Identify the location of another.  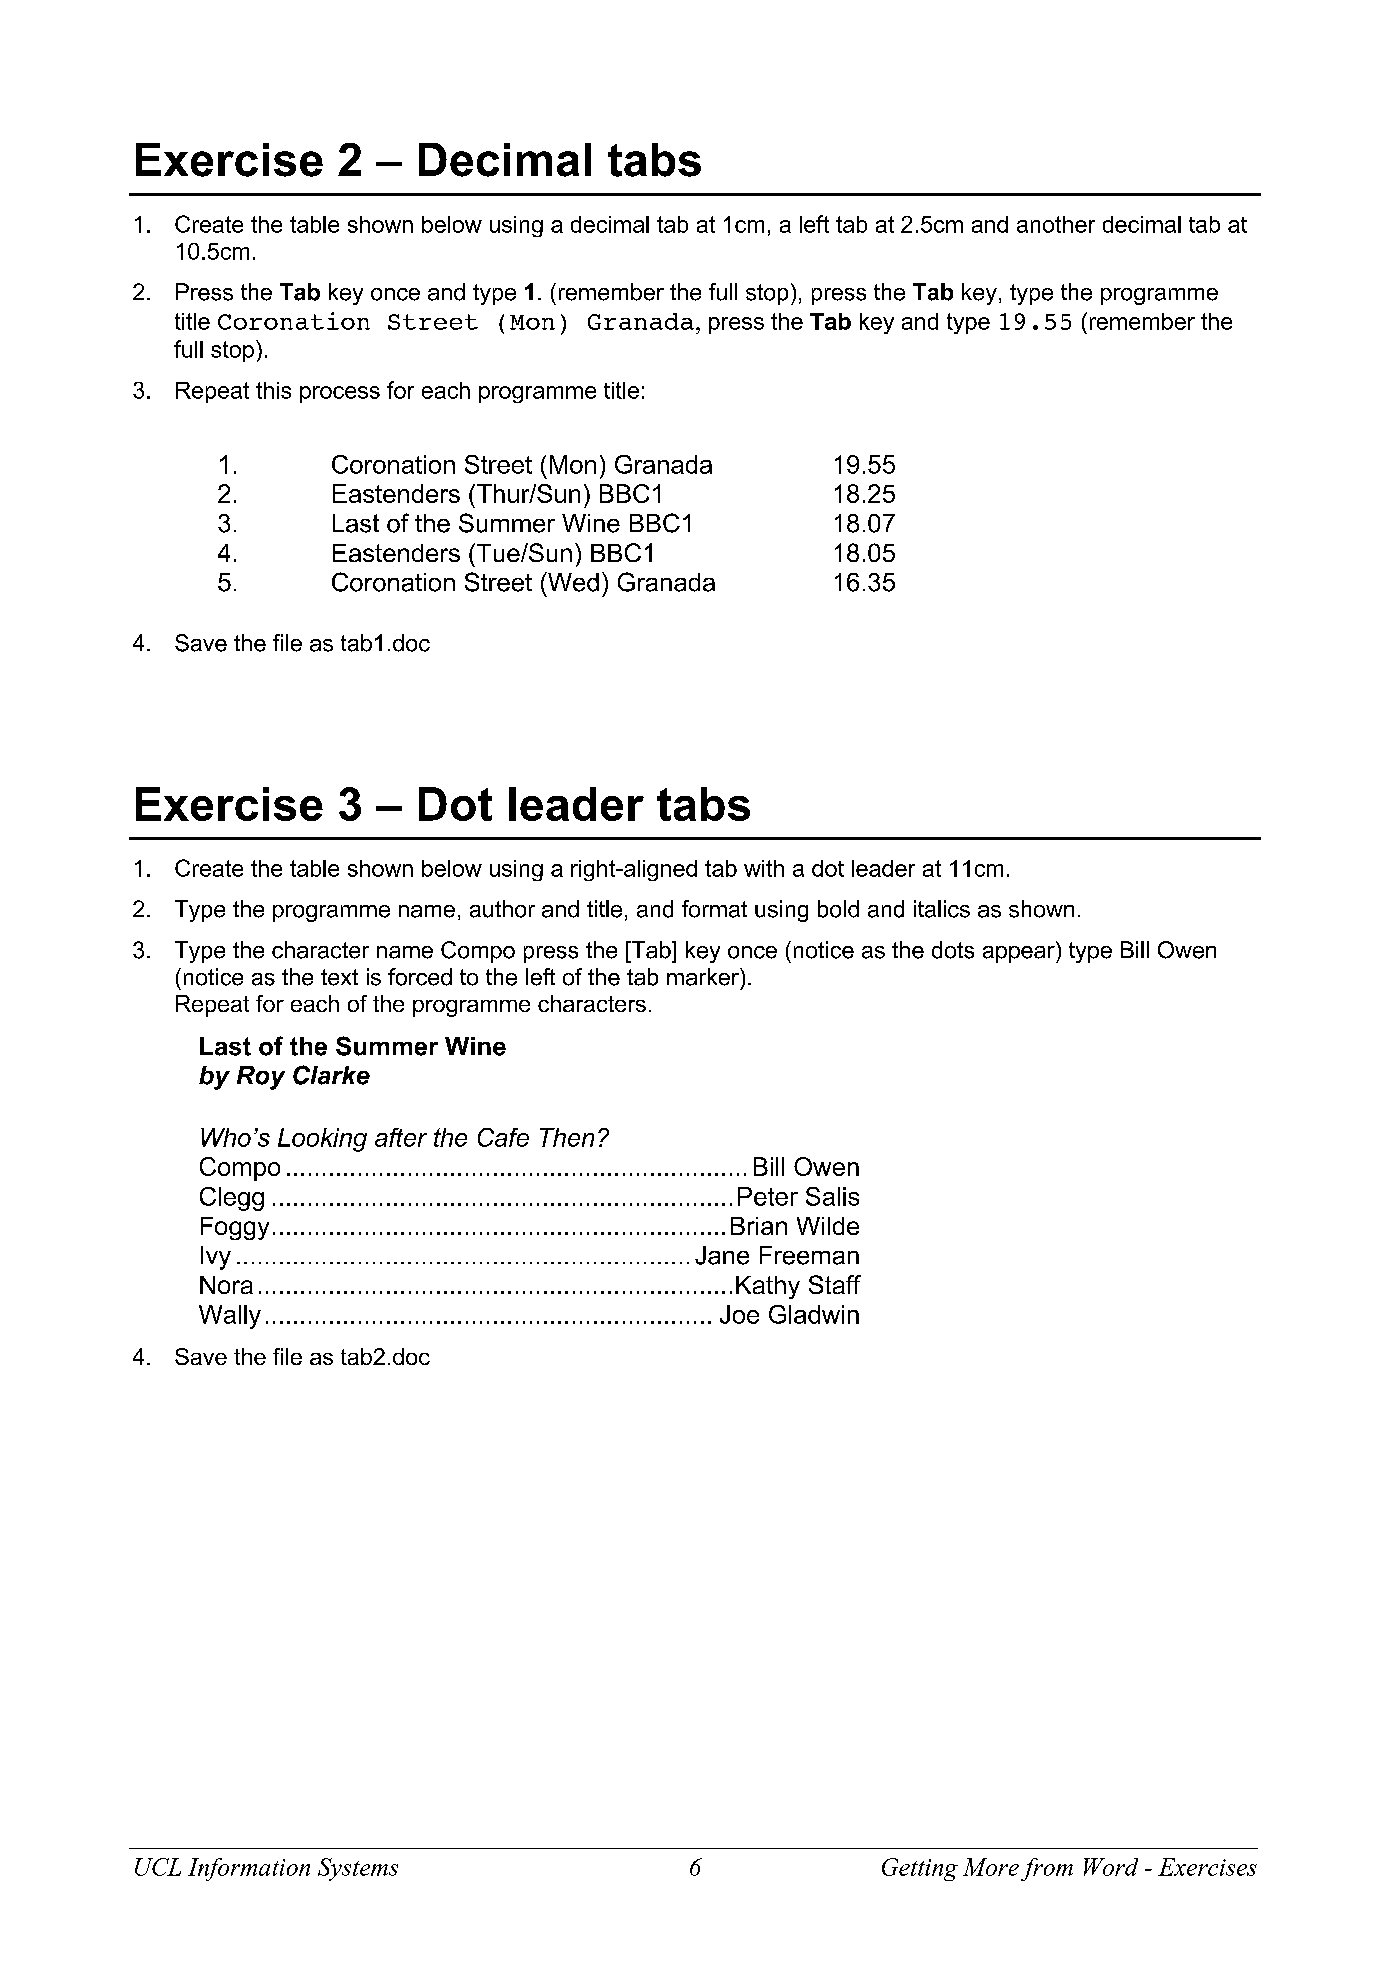
(1056, 224).
